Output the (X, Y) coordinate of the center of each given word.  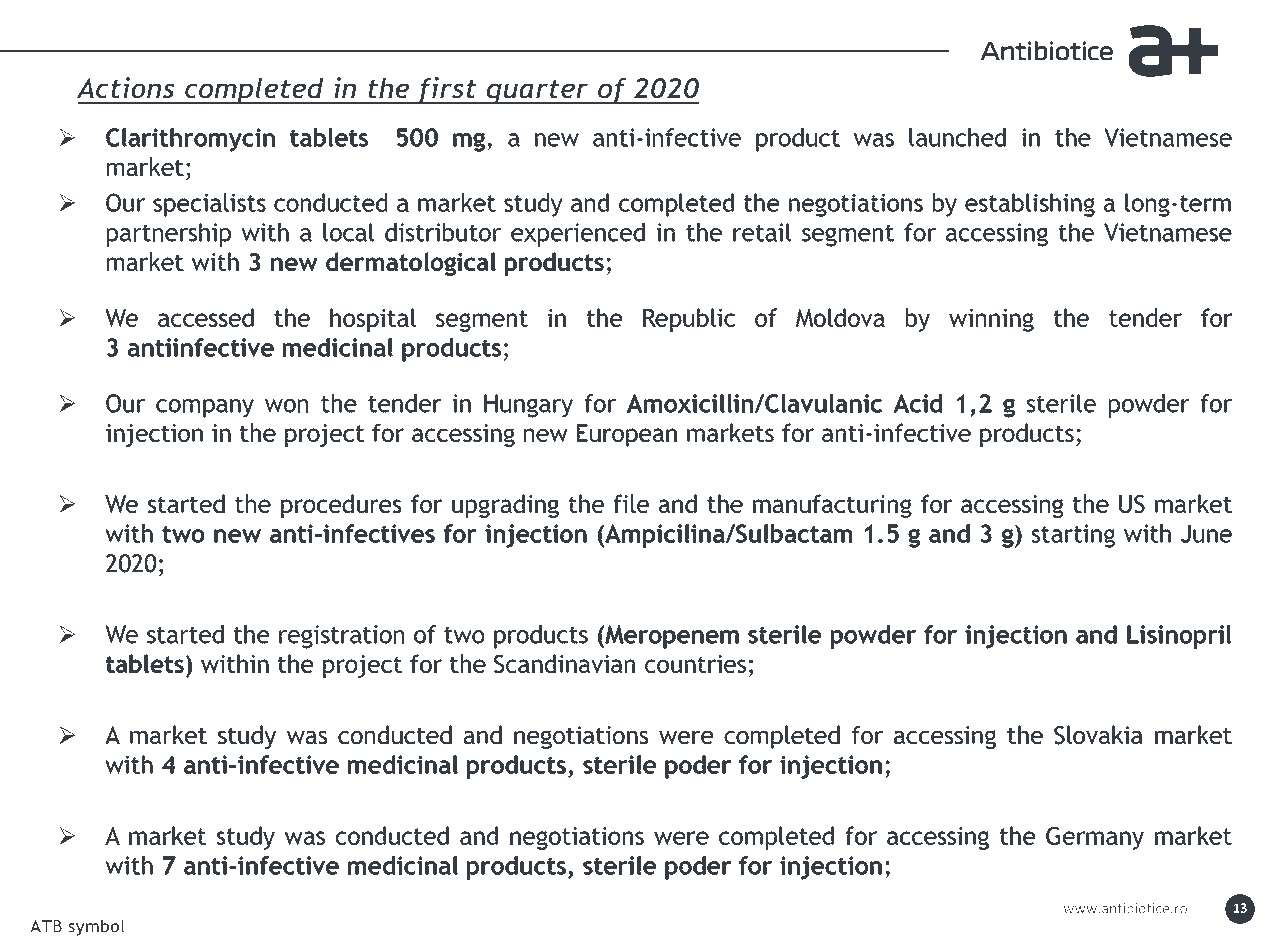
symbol (96, 927)
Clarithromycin (190, 140)
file (631, 503)
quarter (537, 92)
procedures (341, 506)
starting (1073, 536)
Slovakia (1098, 735)
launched (957, 137)
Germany (1095, 838)
